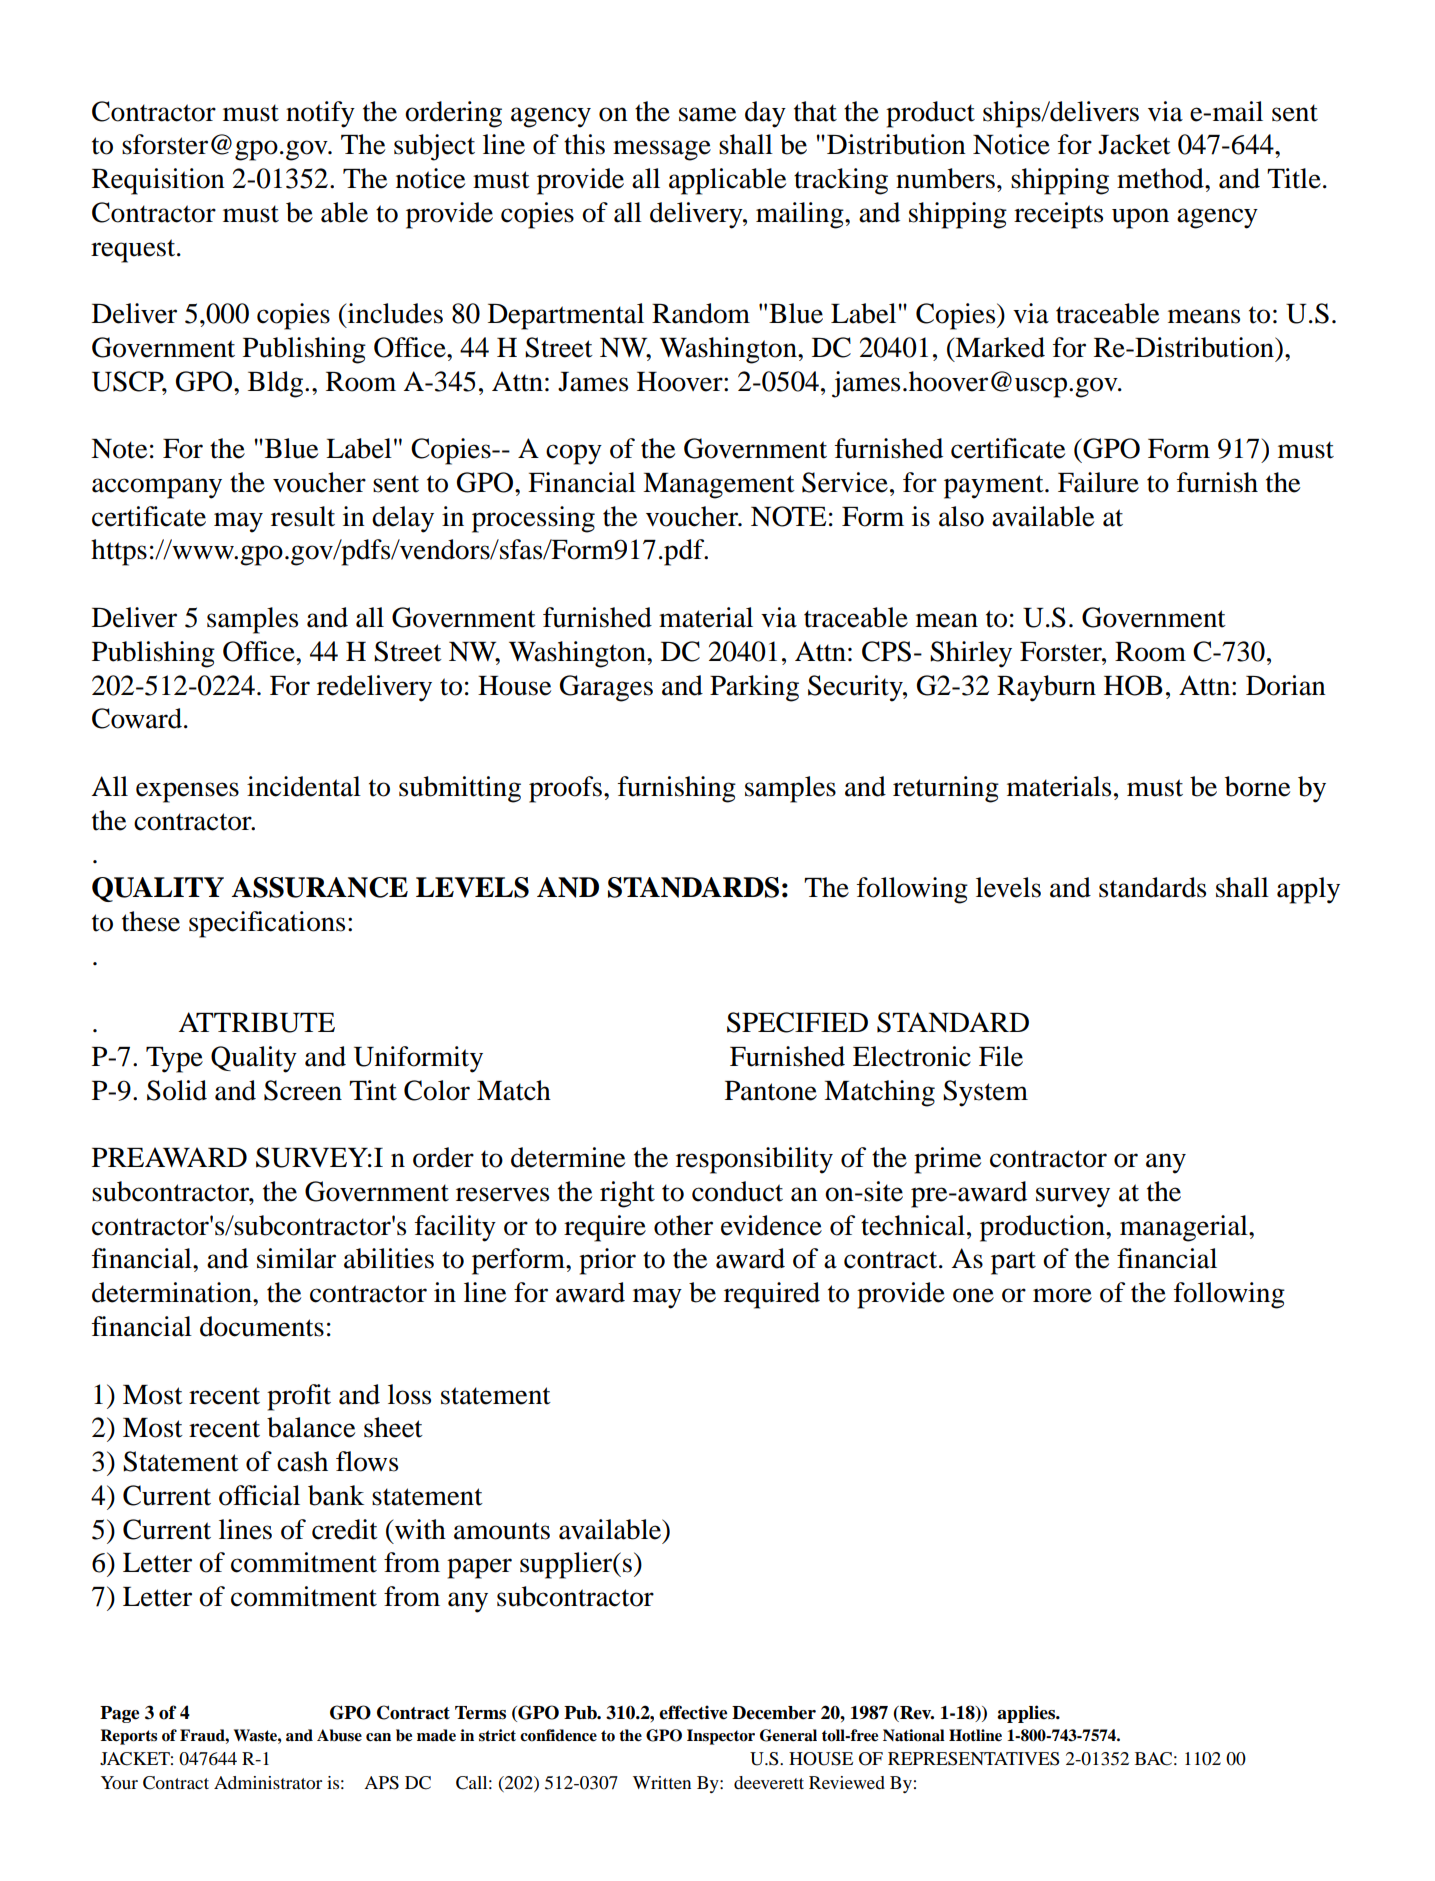  What do you see at coordinates (1161, 178) in the page?
I see `method` at bounding box center [1161, 178].
